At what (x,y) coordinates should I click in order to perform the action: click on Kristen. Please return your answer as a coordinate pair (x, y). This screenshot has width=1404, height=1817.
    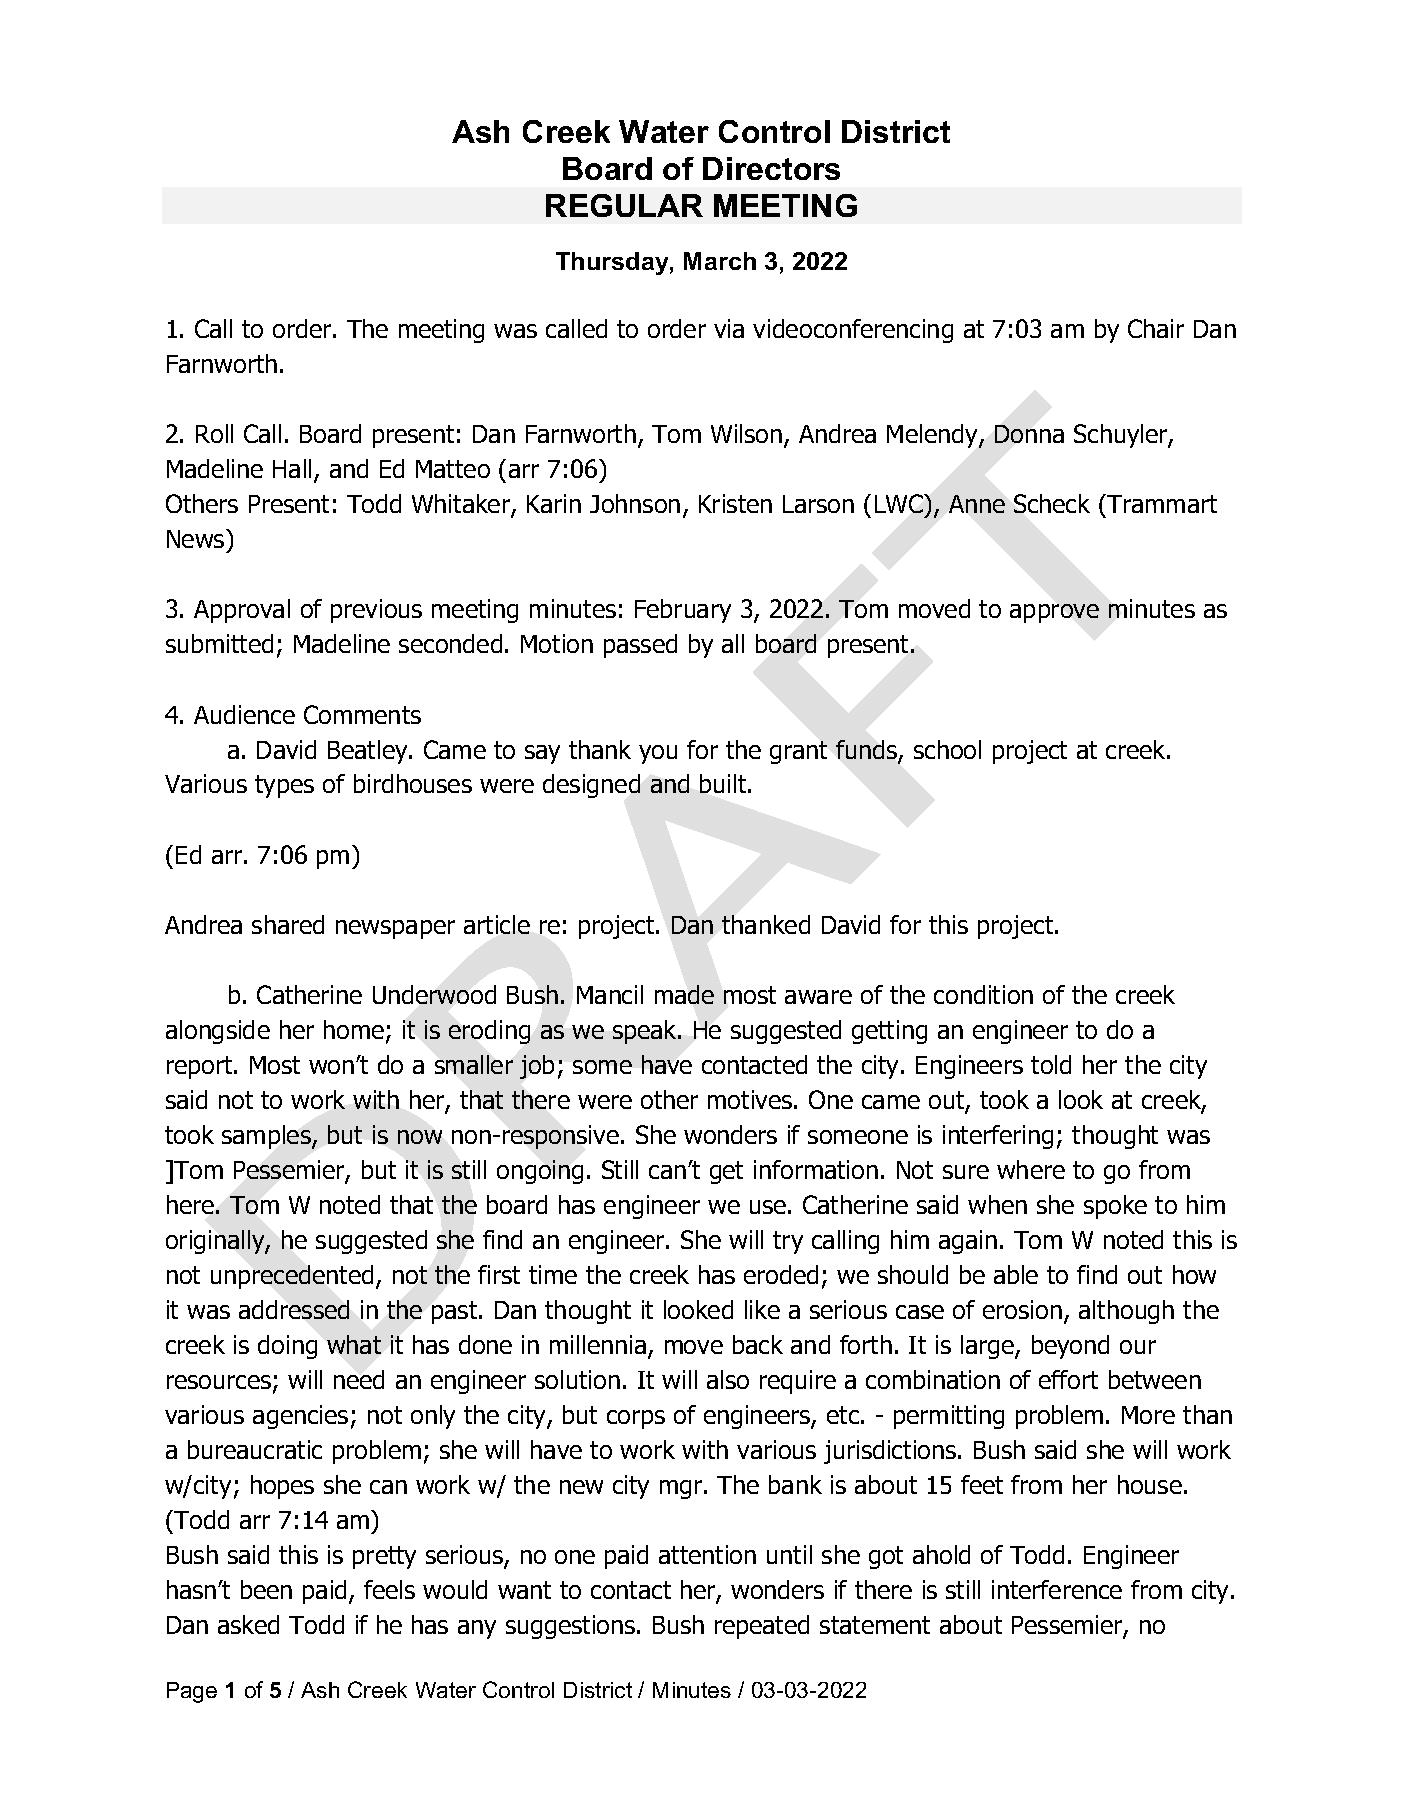
    Looking at the image, I should click on (735, 503).
